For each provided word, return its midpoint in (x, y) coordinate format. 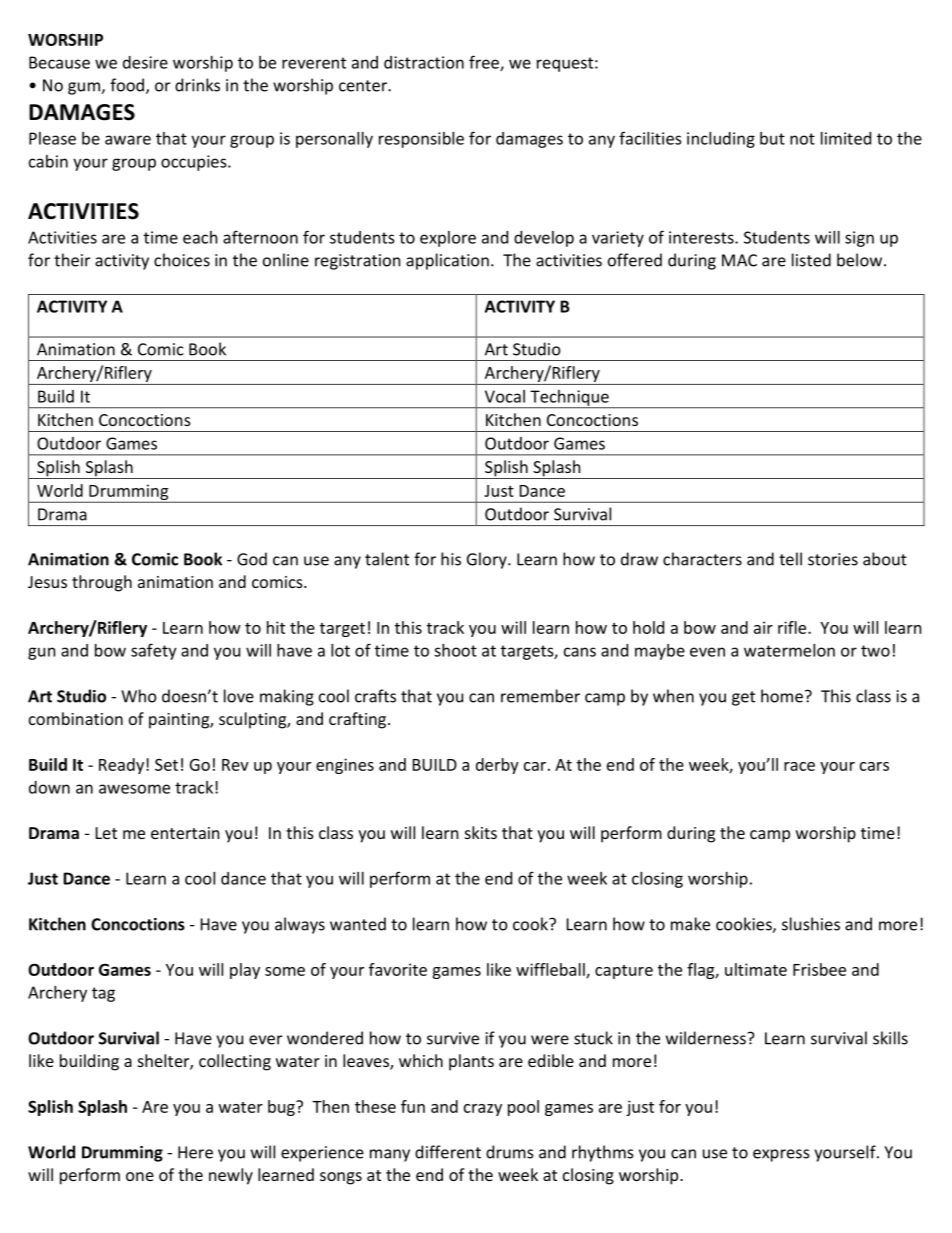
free (485, 63)
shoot (455, 650)
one (140, 1176)
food (127, 85)
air (763, 627)
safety (154, 651)
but (772, 138)
